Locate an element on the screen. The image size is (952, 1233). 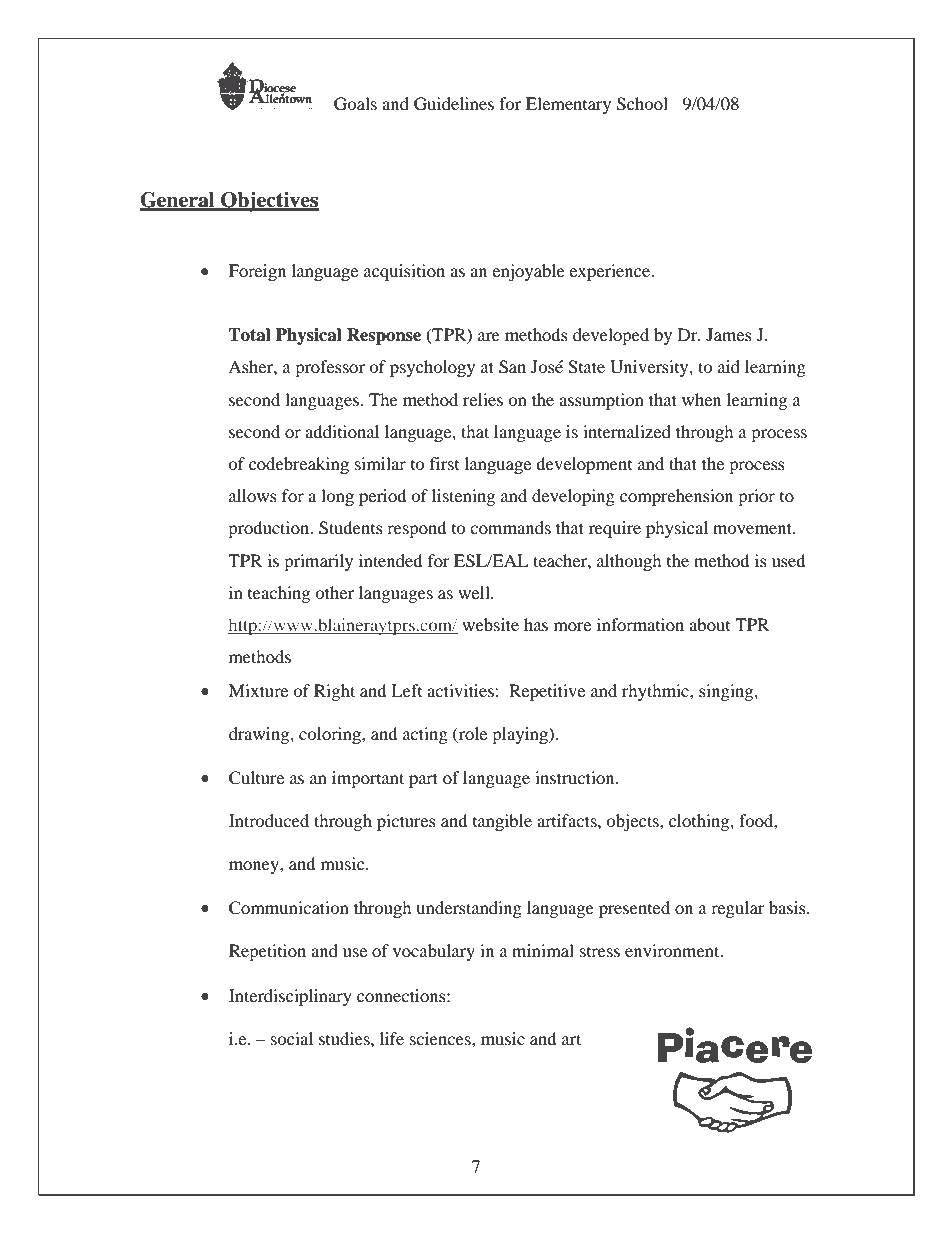
Interdisciplinary is located at coordinates (290, 997).
